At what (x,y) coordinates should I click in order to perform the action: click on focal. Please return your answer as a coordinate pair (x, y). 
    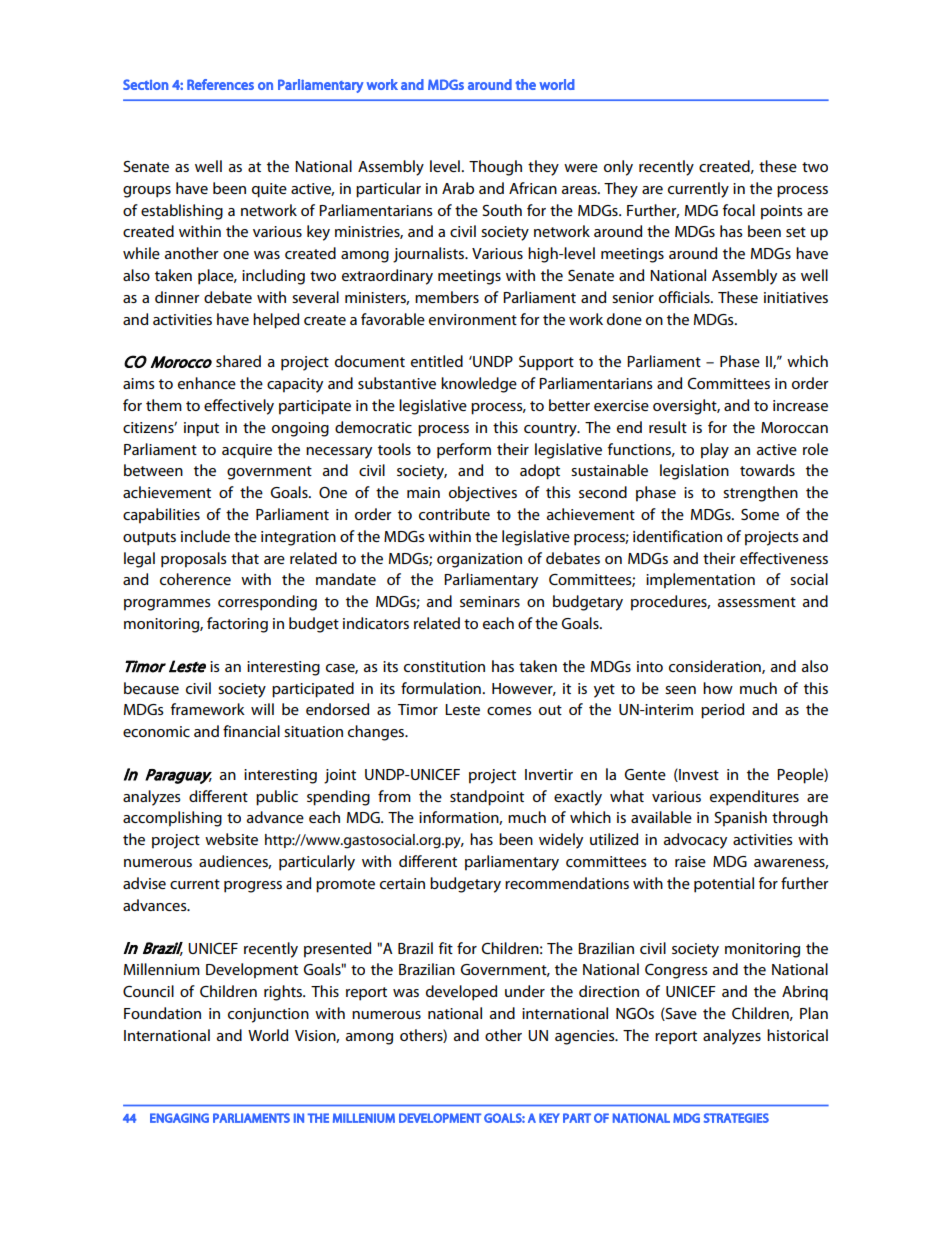
    Looking at the image, I should click on (739, 210).
